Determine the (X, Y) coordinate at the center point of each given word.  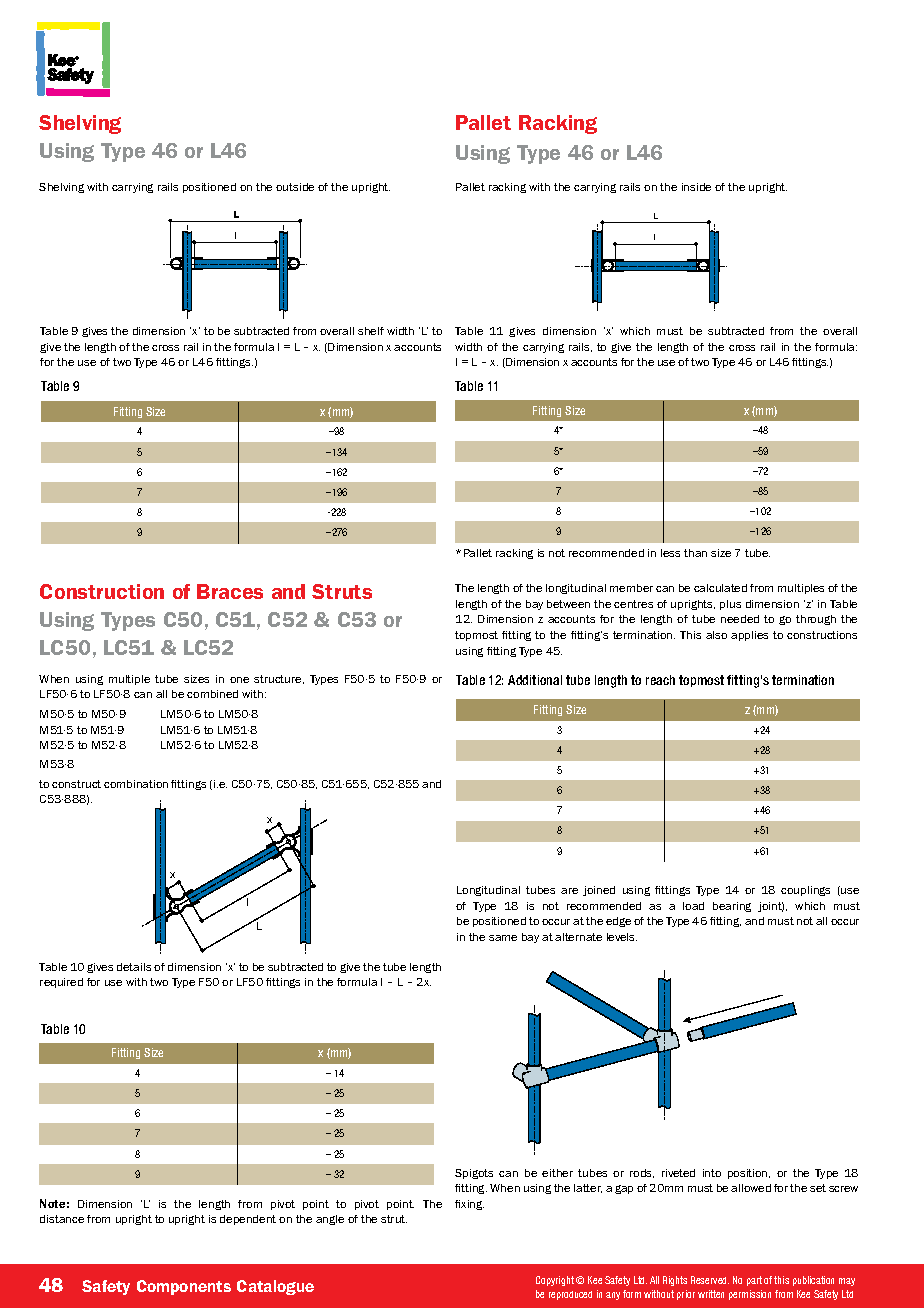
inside (696, 187)
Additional (535, 680)
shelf (371, 331)
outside (295, 187)
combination (136, 784)
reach (660, 680)
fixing (469, 1205)
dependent (248, 1220)
